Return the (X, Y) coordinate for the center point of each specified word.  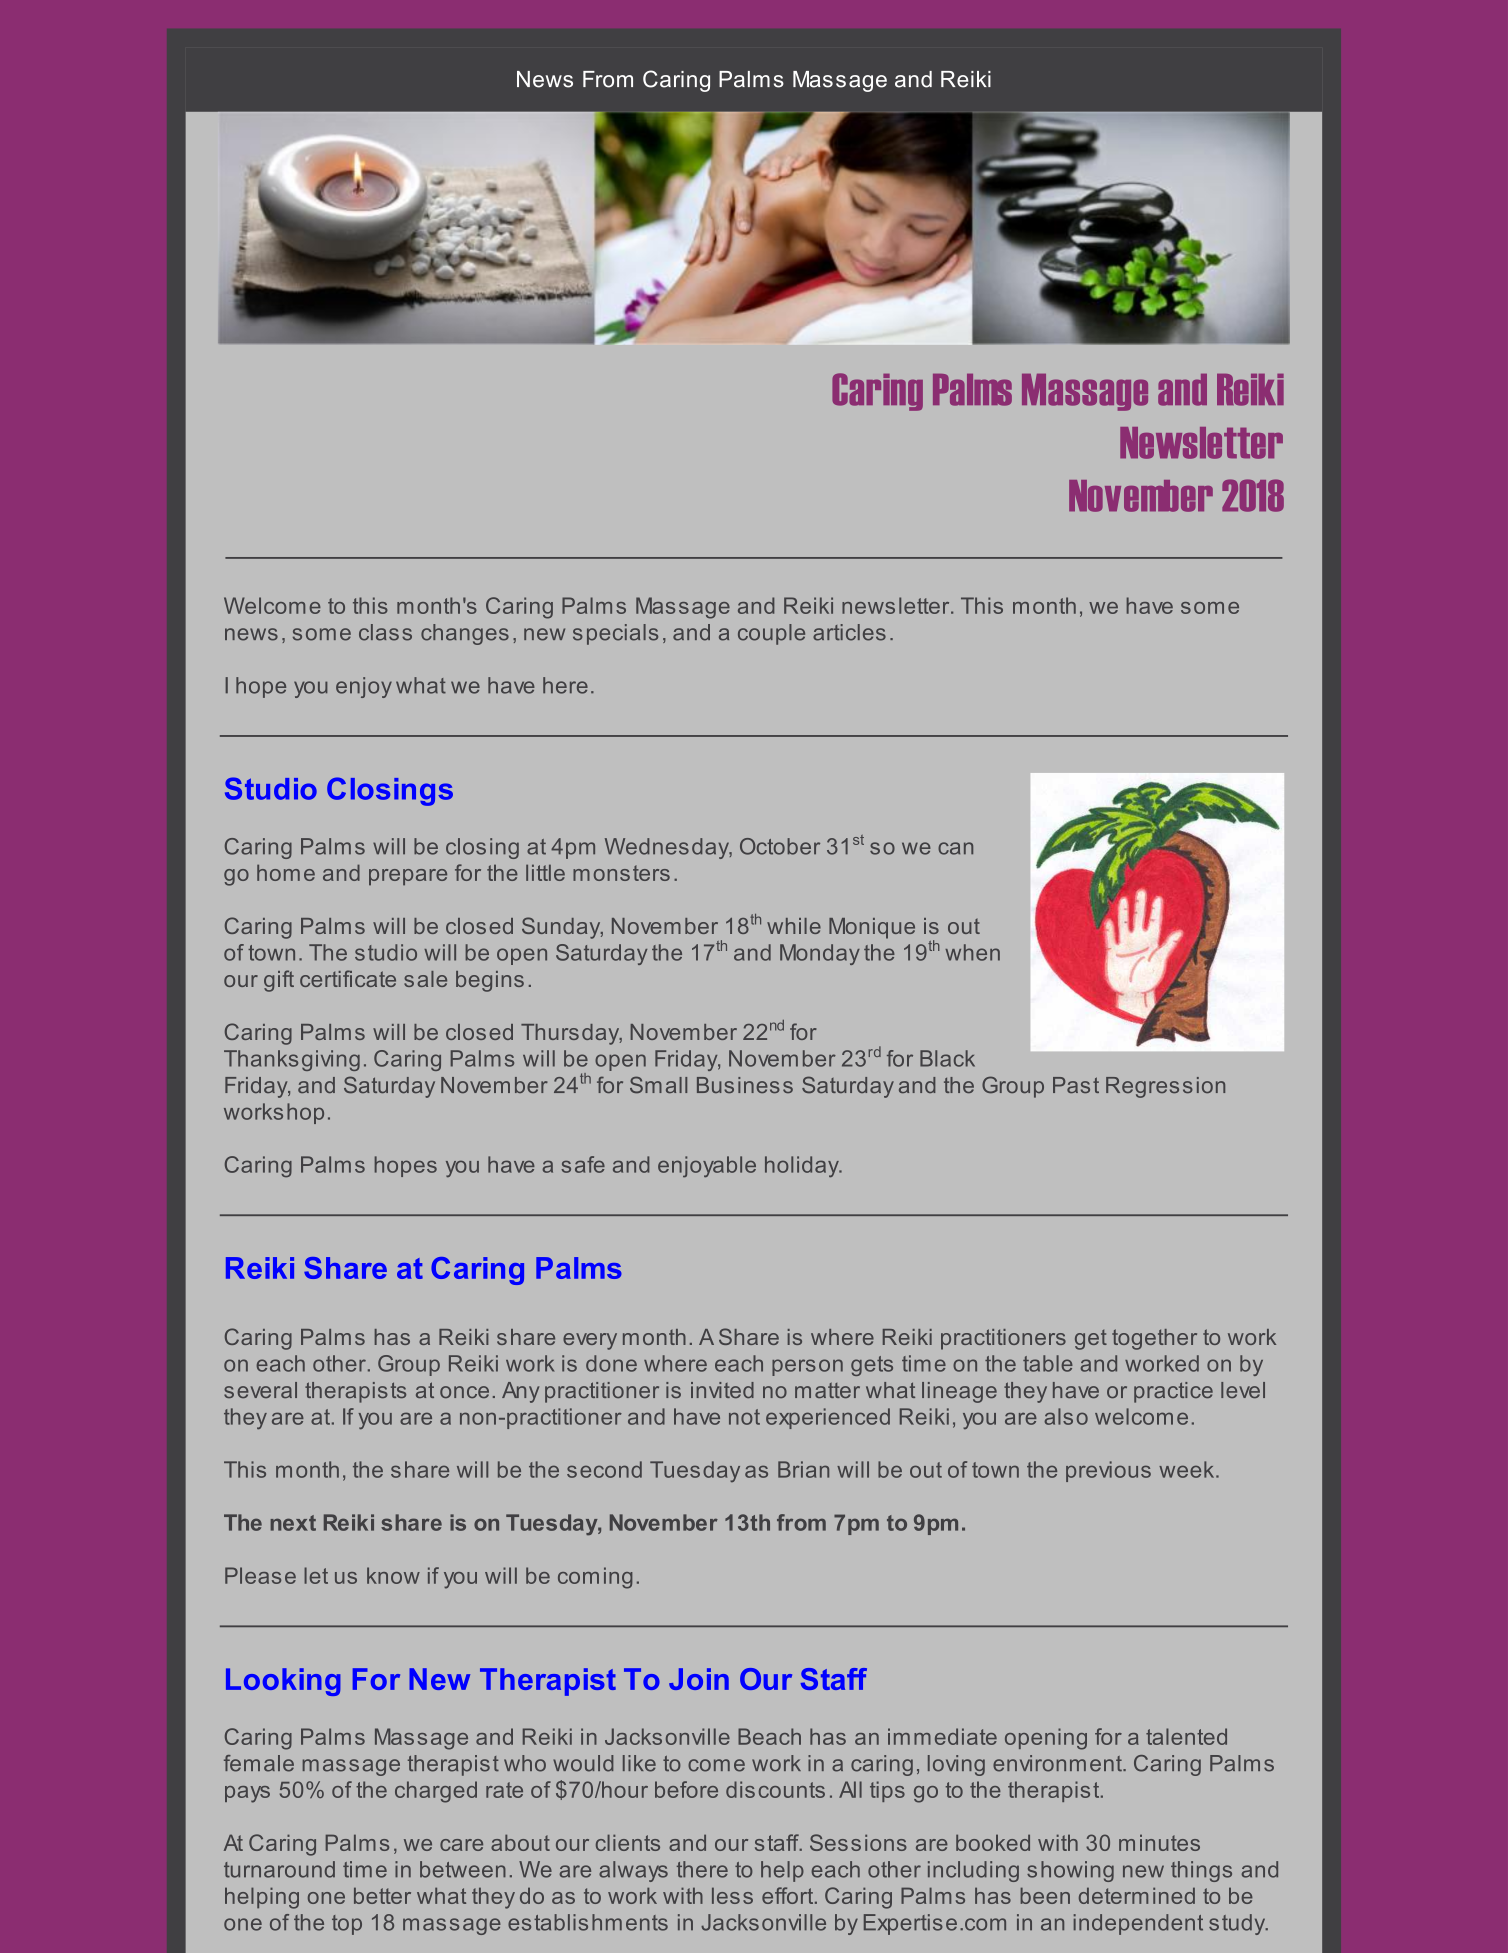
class (385, 632)
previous (1108, 1471)
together (1154, 1339)
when (972, 952)
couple (771, 634)
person (807, 1367)
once (464, 1392)
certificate (348, 978)
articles (849, 632)
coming (595, 1578)
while (794, 926)
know (393, 1575)
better (382, 1895)
